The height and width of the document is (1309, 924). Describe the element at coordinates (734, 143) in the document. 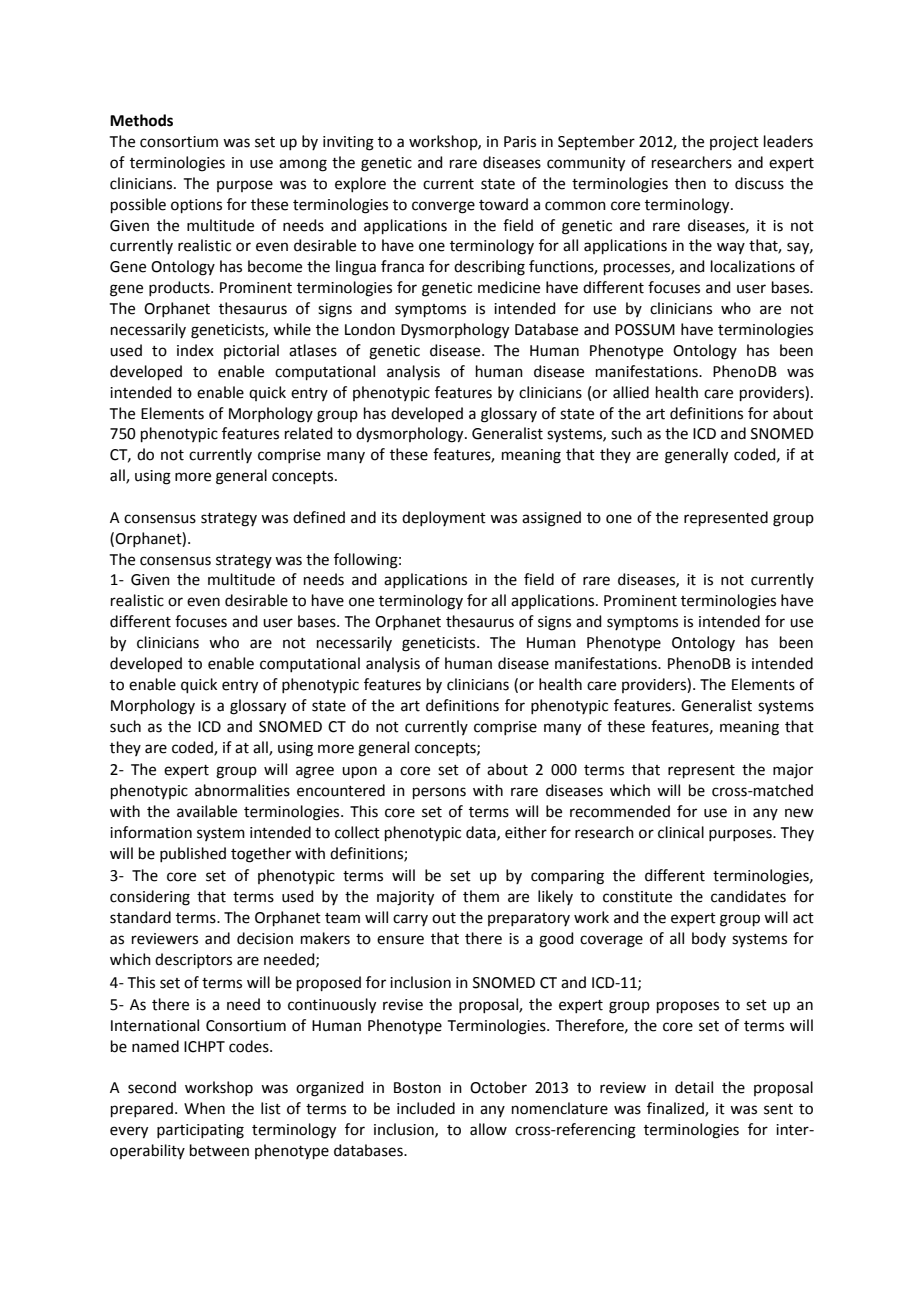

I see `project` at that location.
